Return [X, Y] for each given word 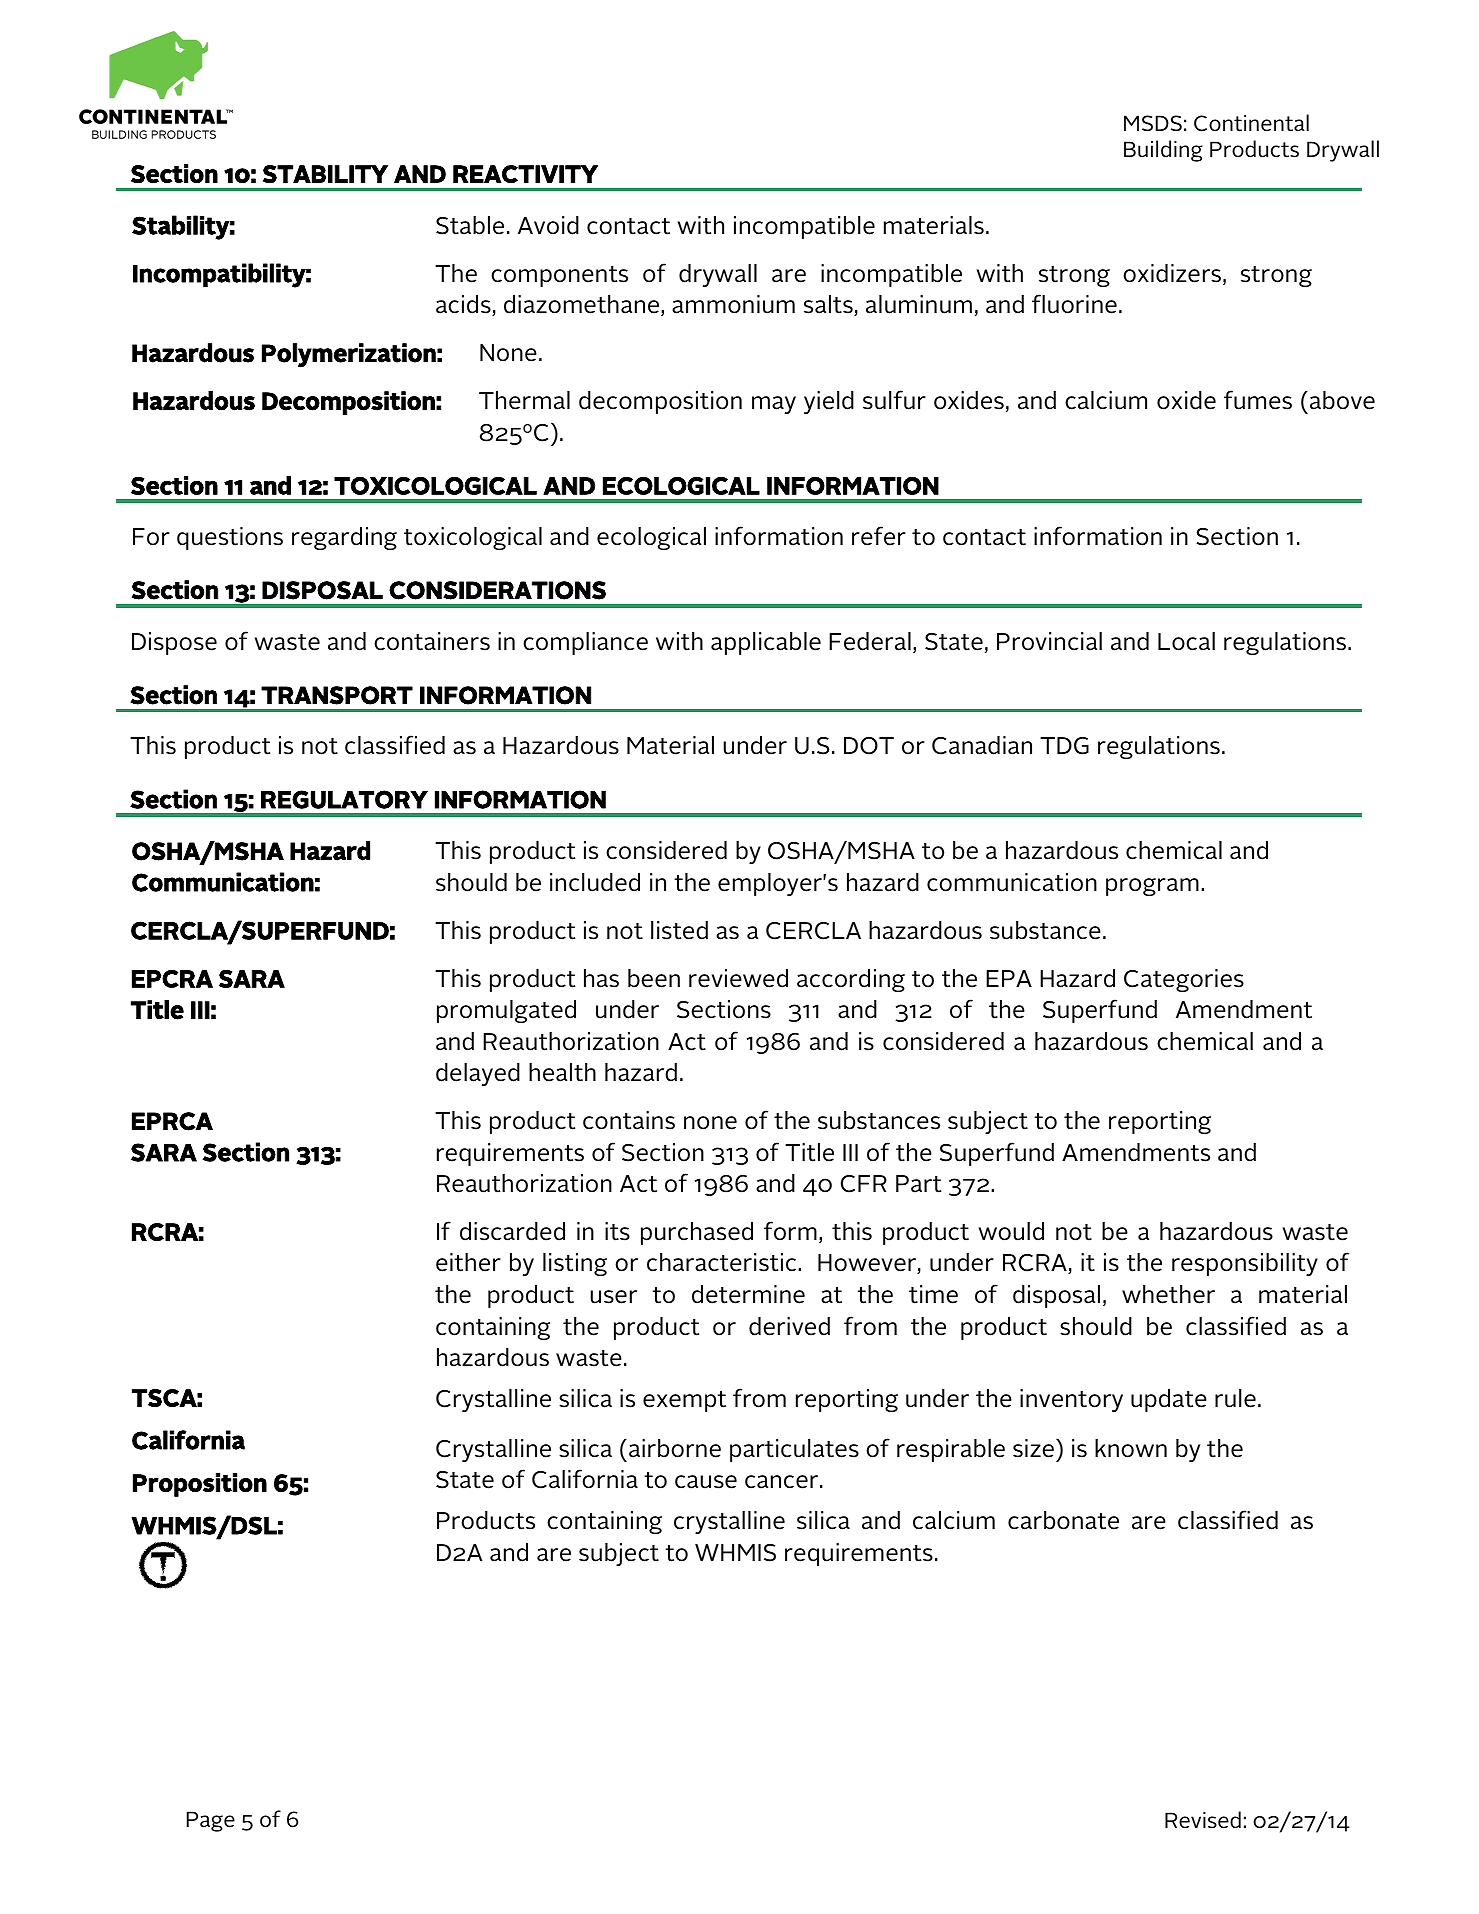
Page [211, 1821]
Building [1163, 151]
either [468, 1262]
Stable [470, 225]
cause [706, 1482]
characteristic [723, 1262]
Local [1186, 641]
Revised [1203, 1820]
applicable [766, 643]
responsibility [1245, 1264]
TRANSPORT [337, 695]
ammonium [733, 304]
